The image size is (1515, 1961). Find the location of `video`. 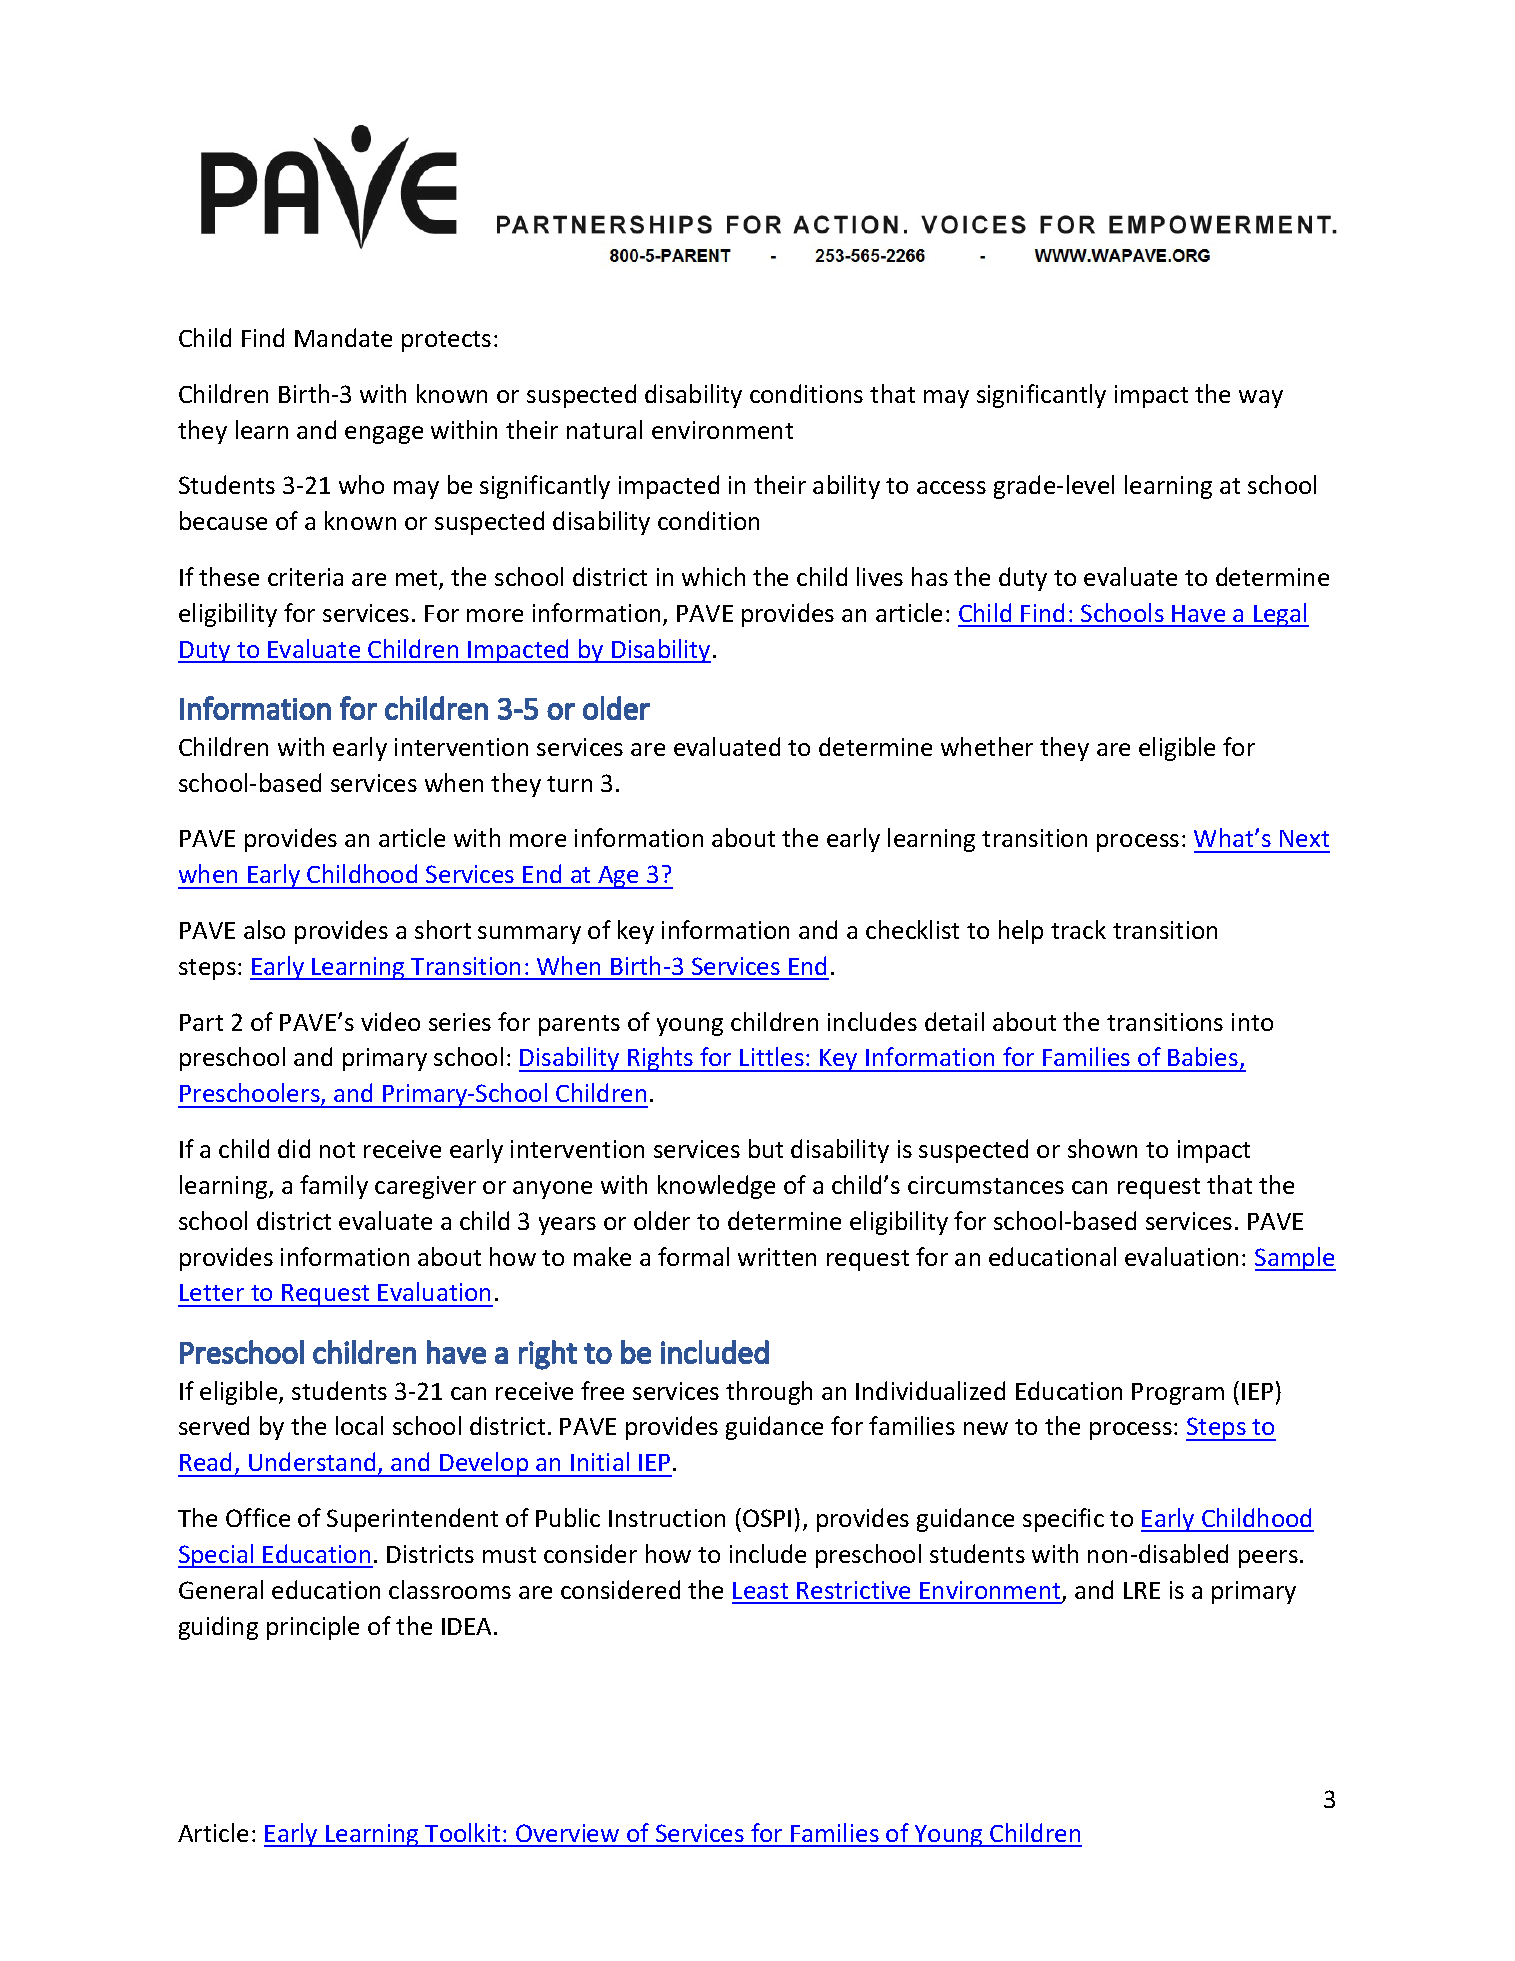

video is located at coordinates (390, 1021).
